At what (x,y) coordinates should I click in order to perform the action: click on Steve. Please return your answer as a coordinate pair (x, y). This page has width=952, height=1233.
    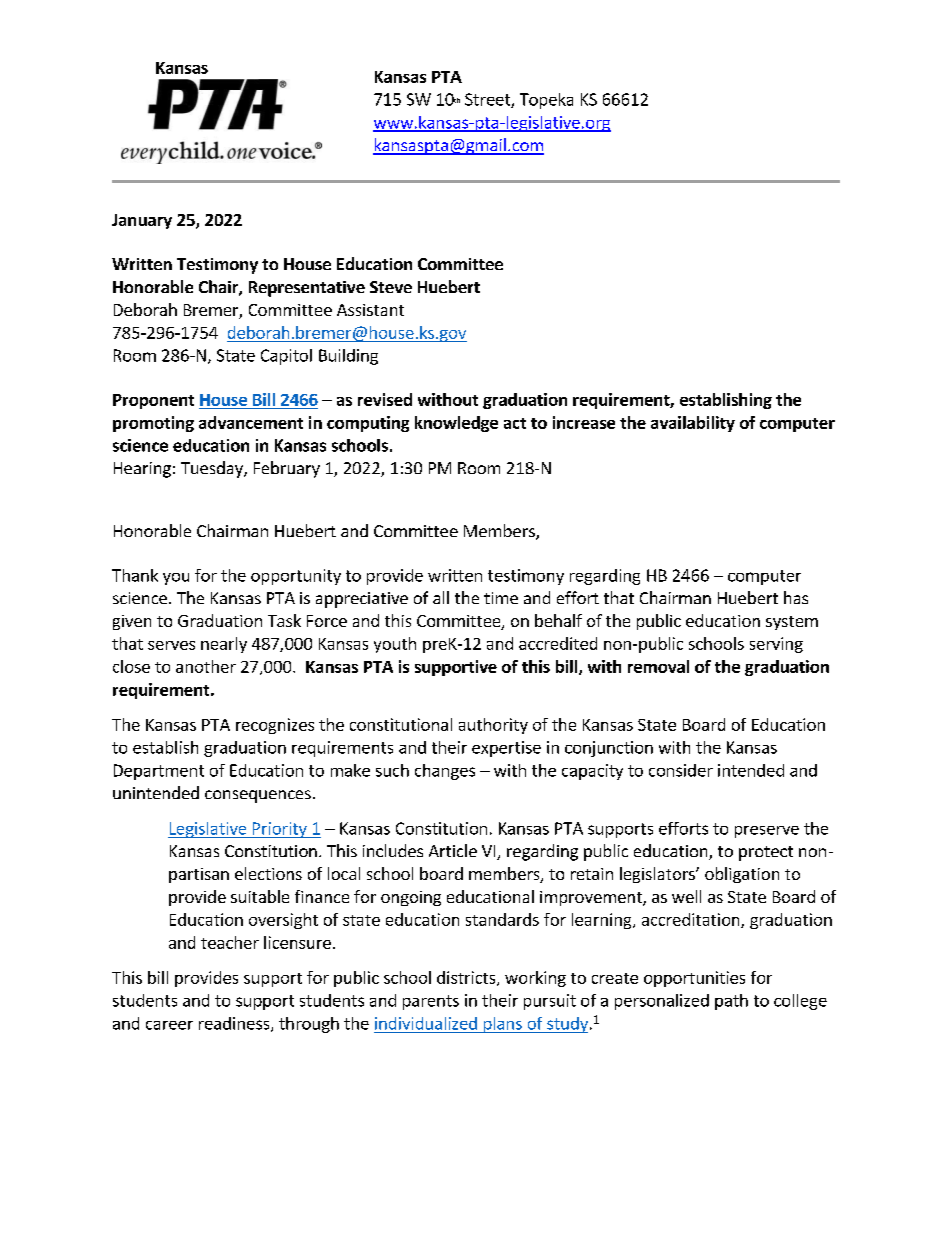
    Looking at the image, I should click on (391, 287).
